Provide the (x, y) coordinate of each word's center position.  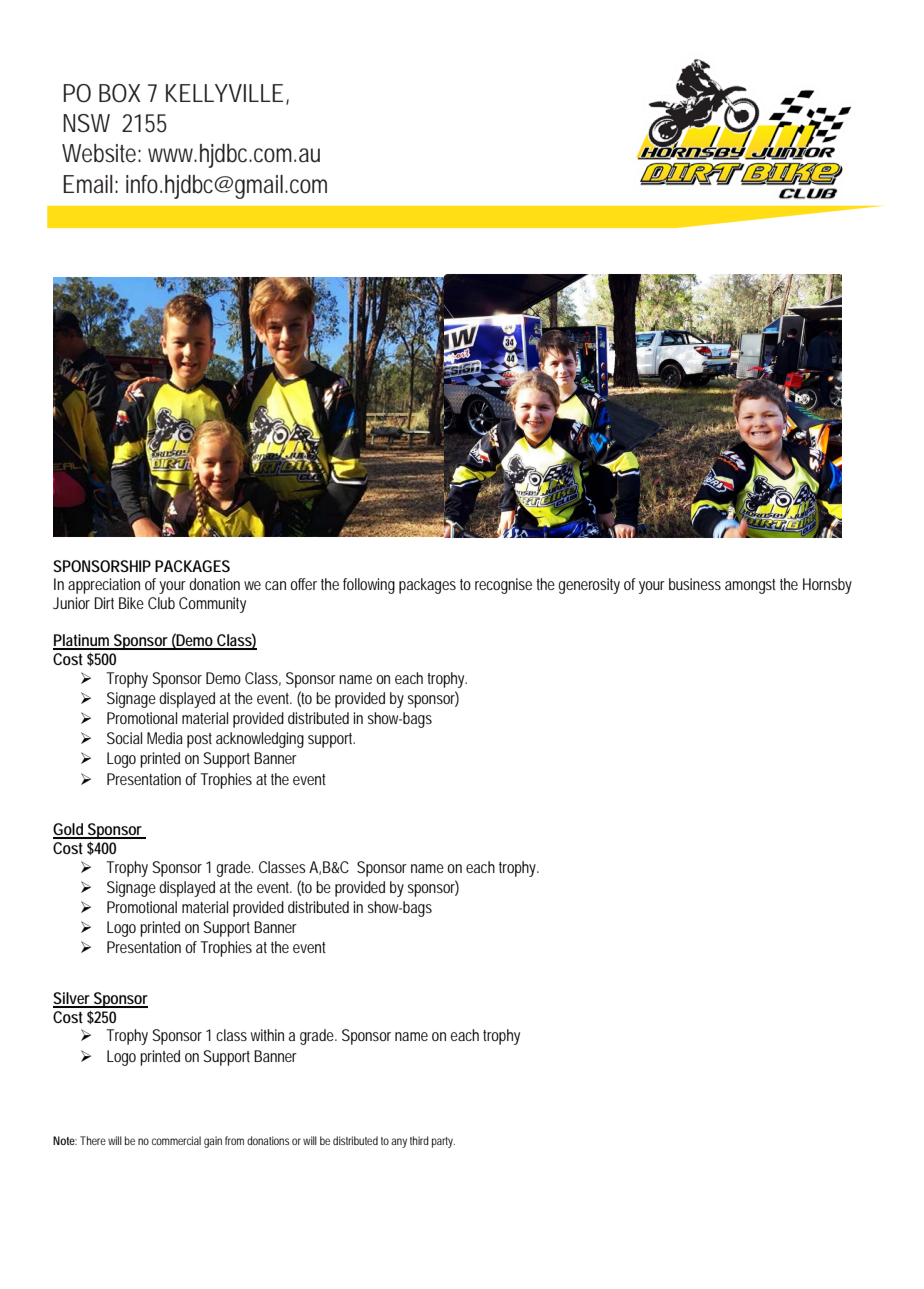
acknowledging (260, 740)
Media (165, 738)
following (369, 586)
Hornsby (827, 586)
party (443, 1142)
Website (101, 153)
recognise (506, 586)
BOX (120, 93)
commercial (176, 1140)
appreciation (104, 586)
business (695, 584)
